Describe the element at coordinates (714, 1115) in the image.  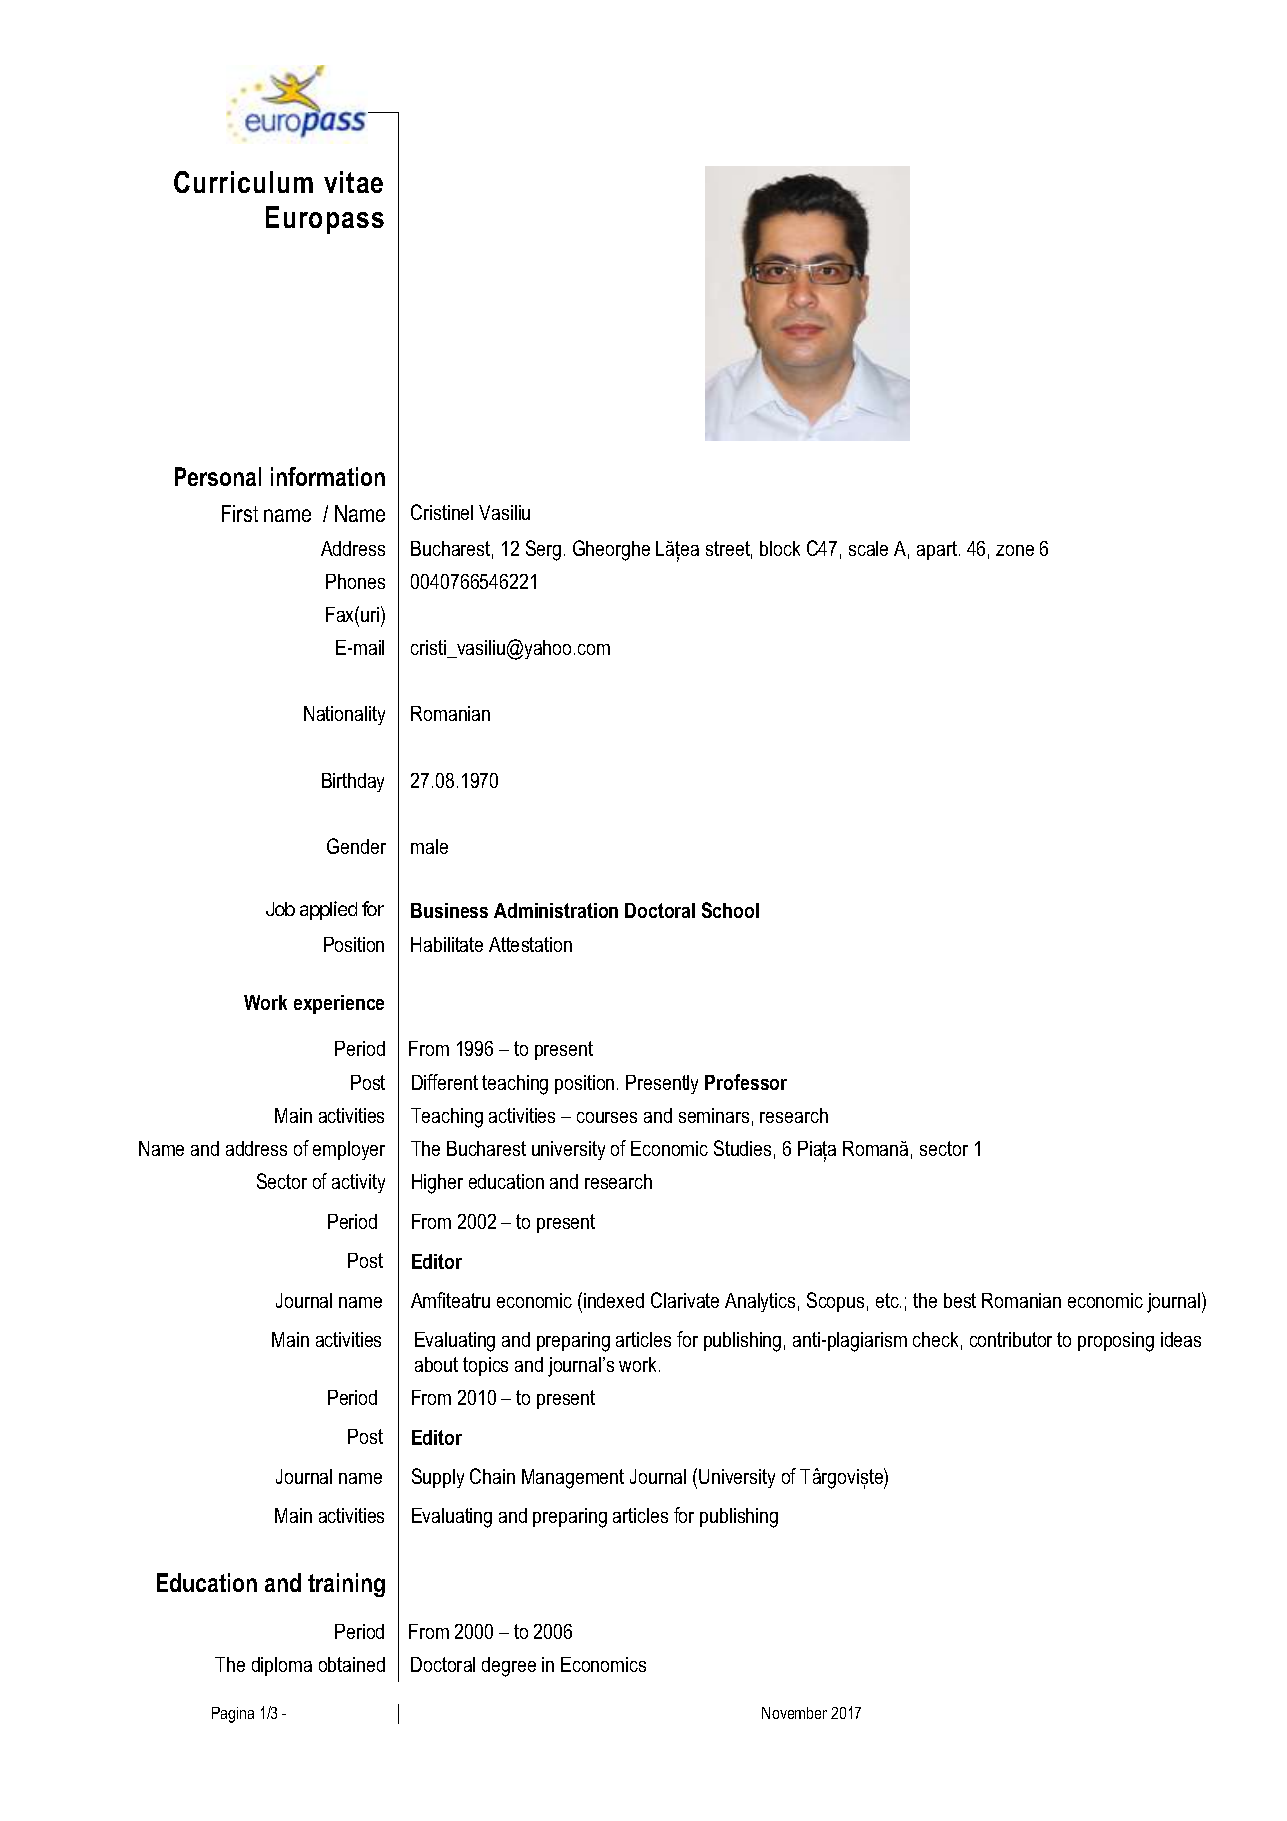
I see `seminars` at that location.
